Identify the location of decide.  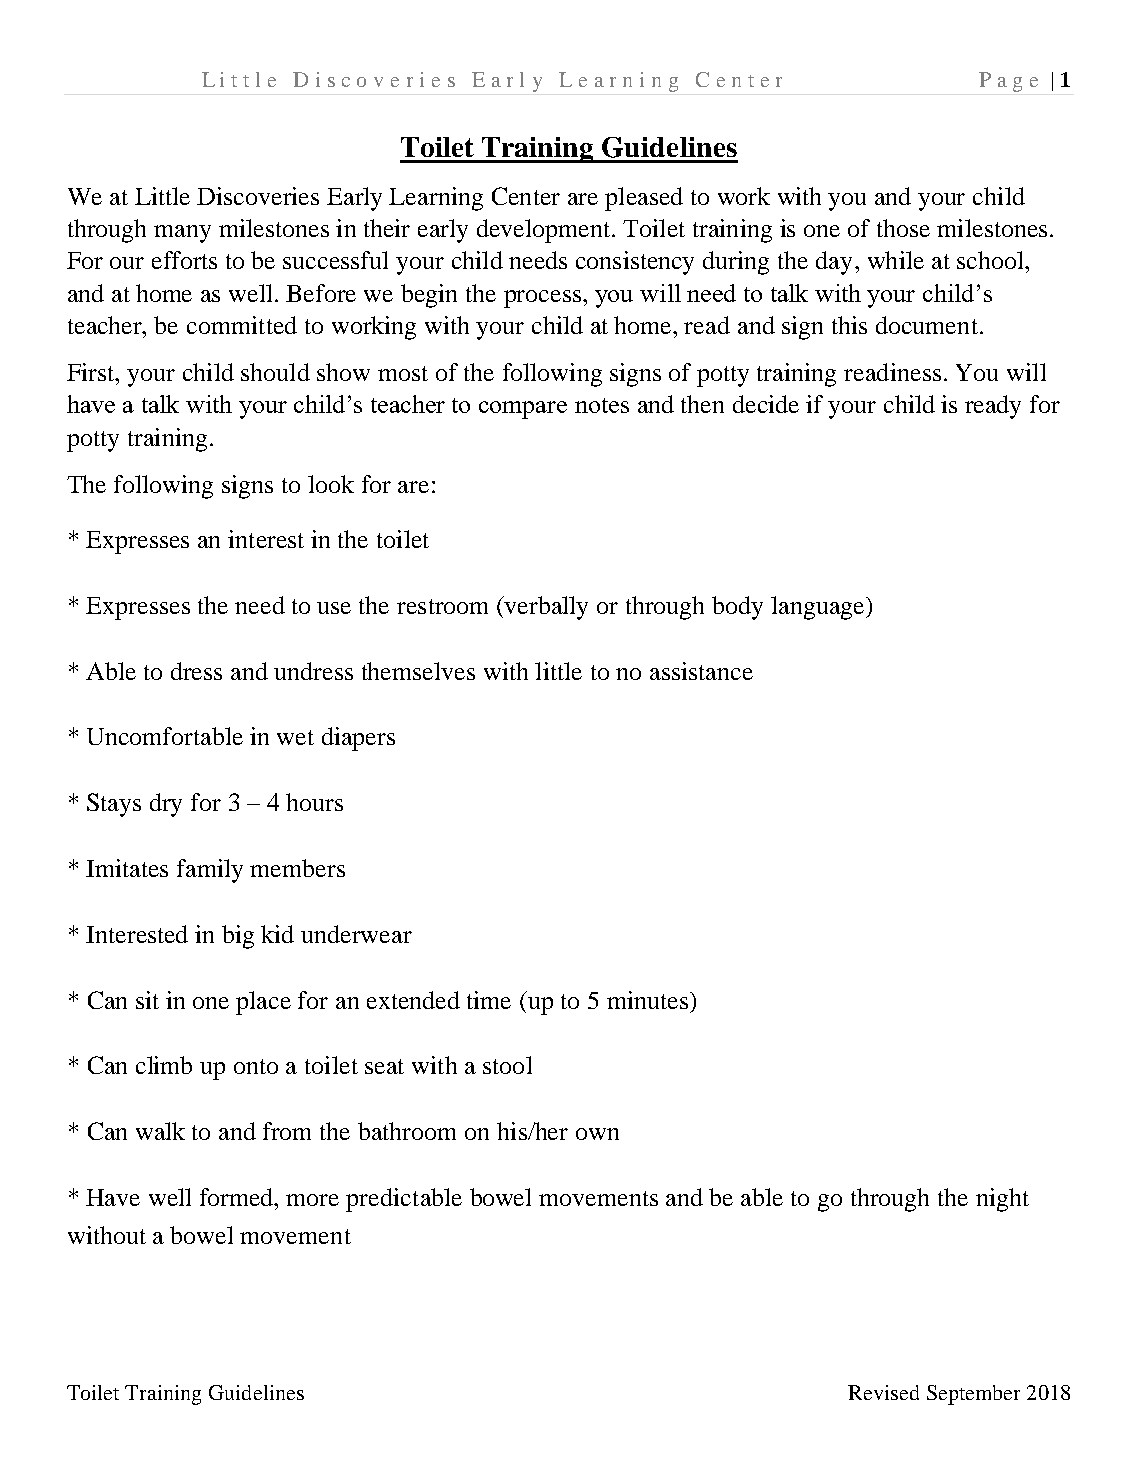
(766, 404).
